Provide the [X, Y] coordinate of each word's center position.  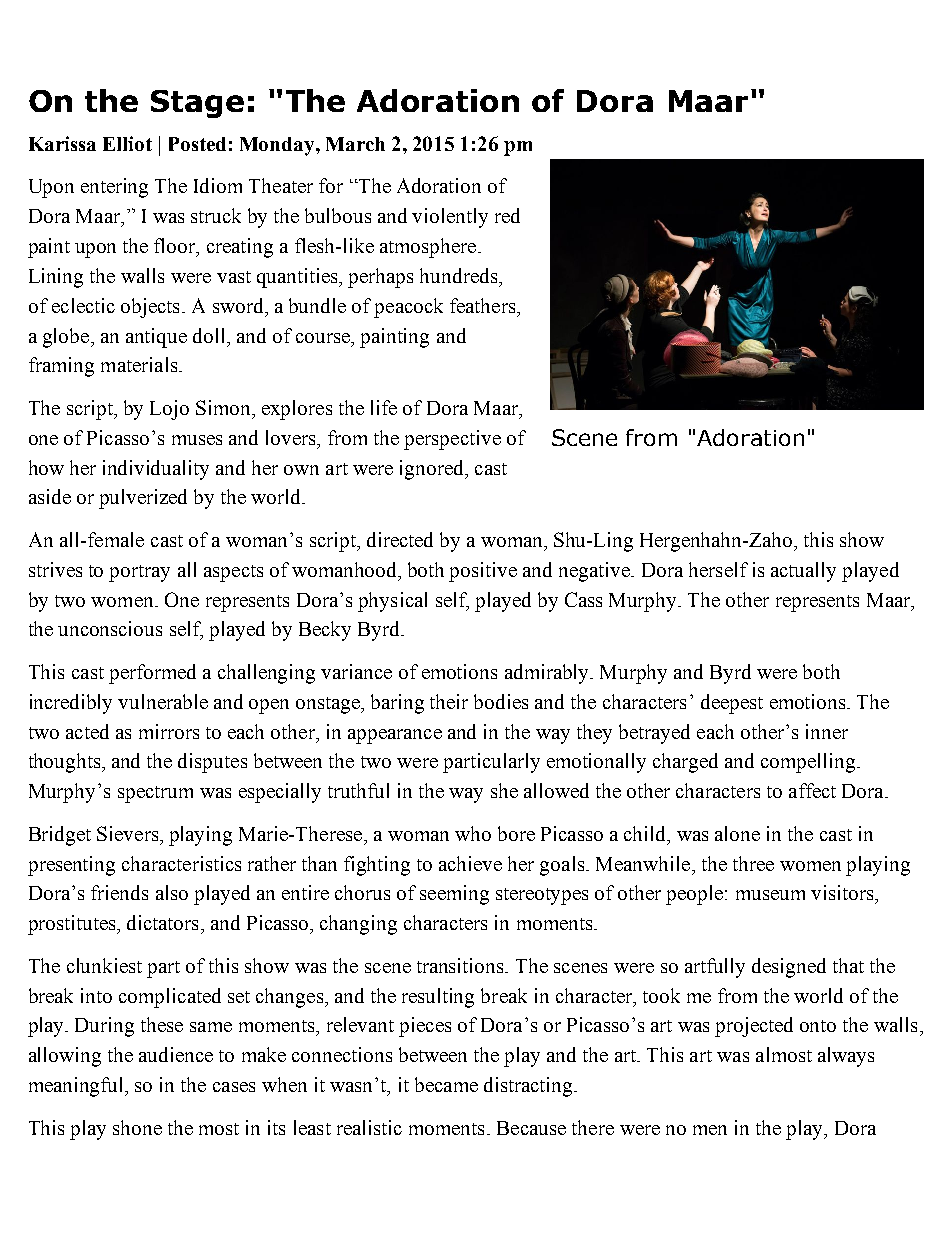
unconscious [110, 628]
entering [114, 188]
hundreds [460, 275]
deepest [732, 704]
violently [450, 218]
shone [137, 1127]
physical [392, 602]
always [846, 1057]
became [446, 1084]
